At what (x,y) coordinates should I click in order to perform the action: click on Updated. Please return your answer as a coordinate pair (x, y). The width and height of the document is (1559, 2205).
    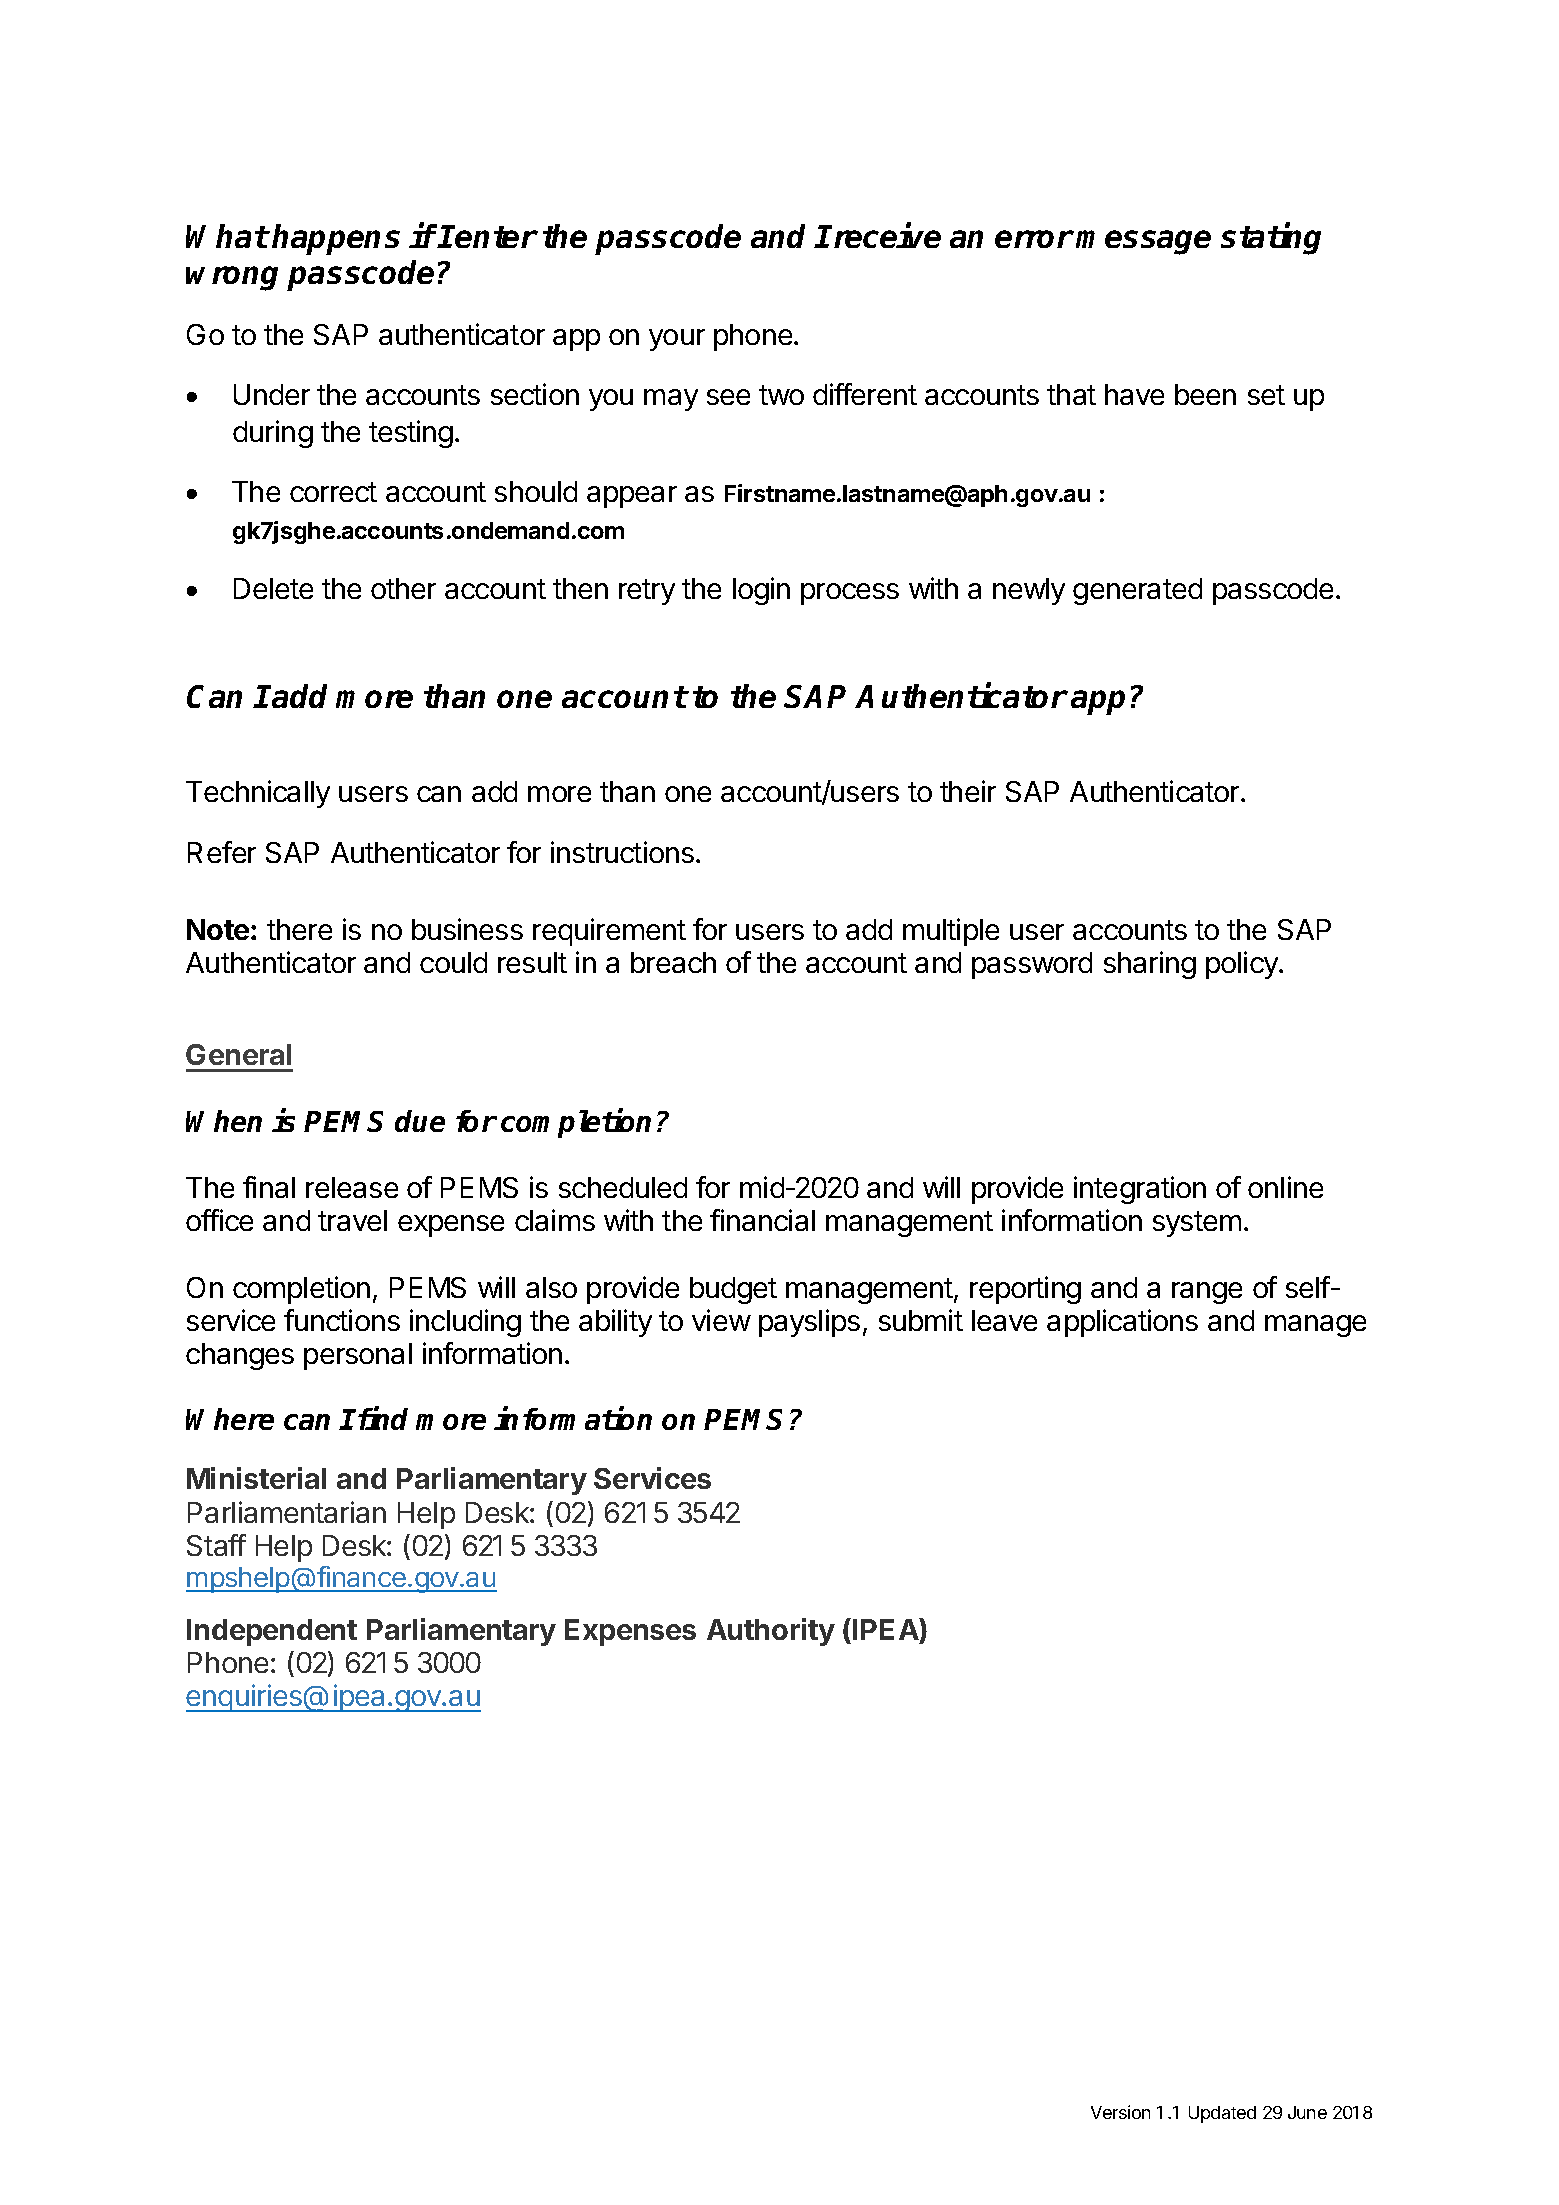
    Looking at the image, I should click on (1222, 2114).
